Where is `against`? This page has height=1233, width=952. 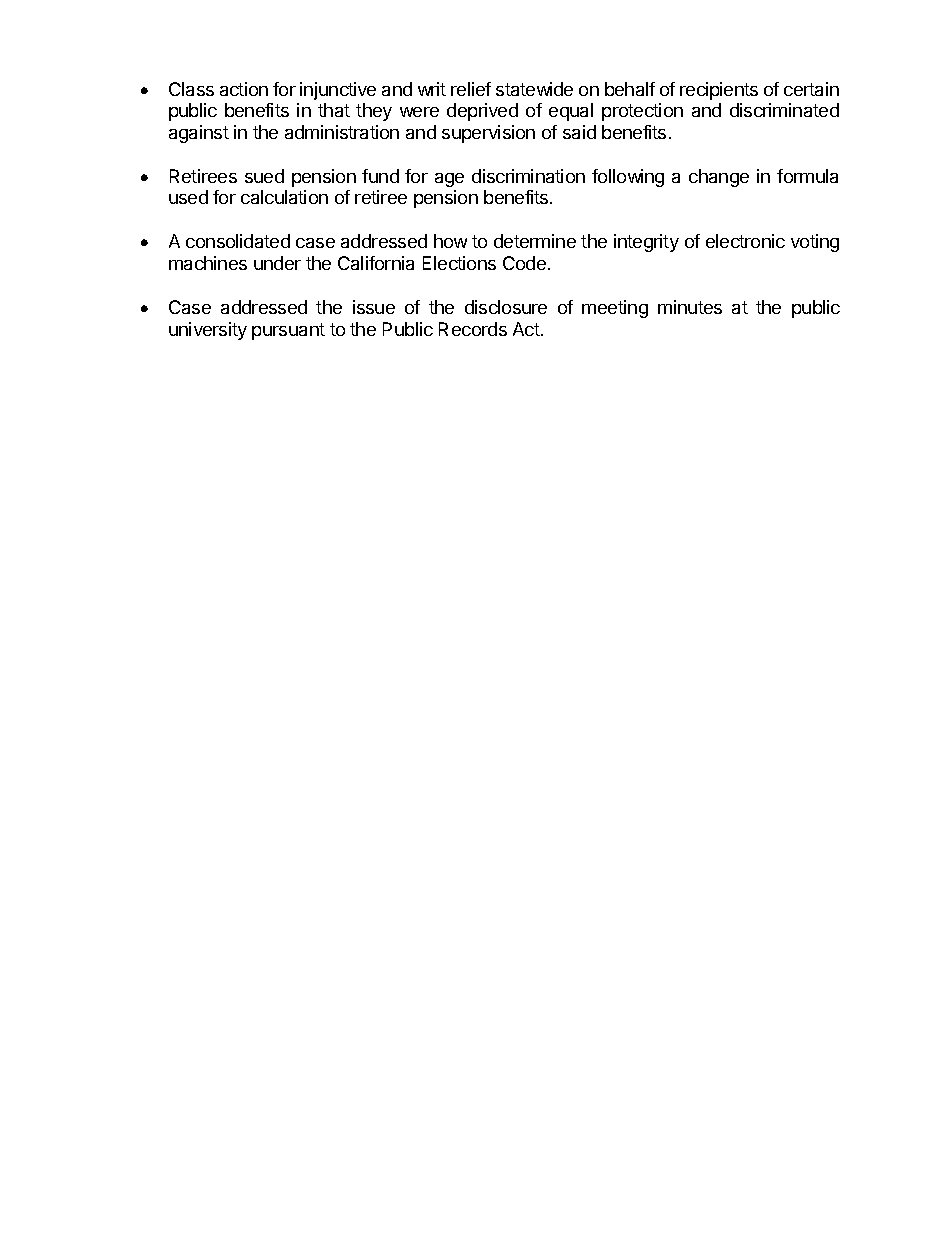 against is located at coordinates (199, 134).
